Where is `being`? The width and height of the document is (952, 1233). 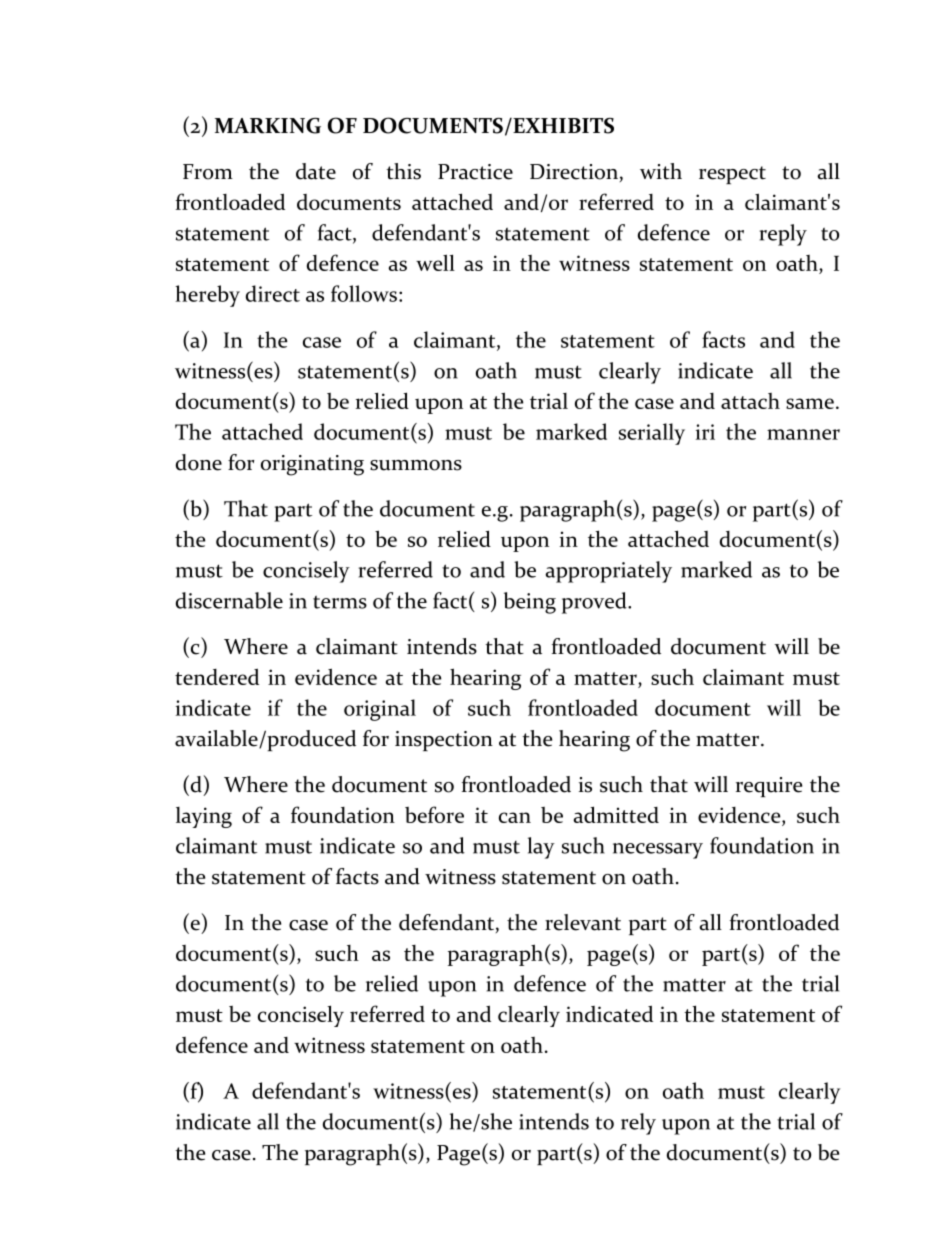
being is located at coordinates (530, 603).
